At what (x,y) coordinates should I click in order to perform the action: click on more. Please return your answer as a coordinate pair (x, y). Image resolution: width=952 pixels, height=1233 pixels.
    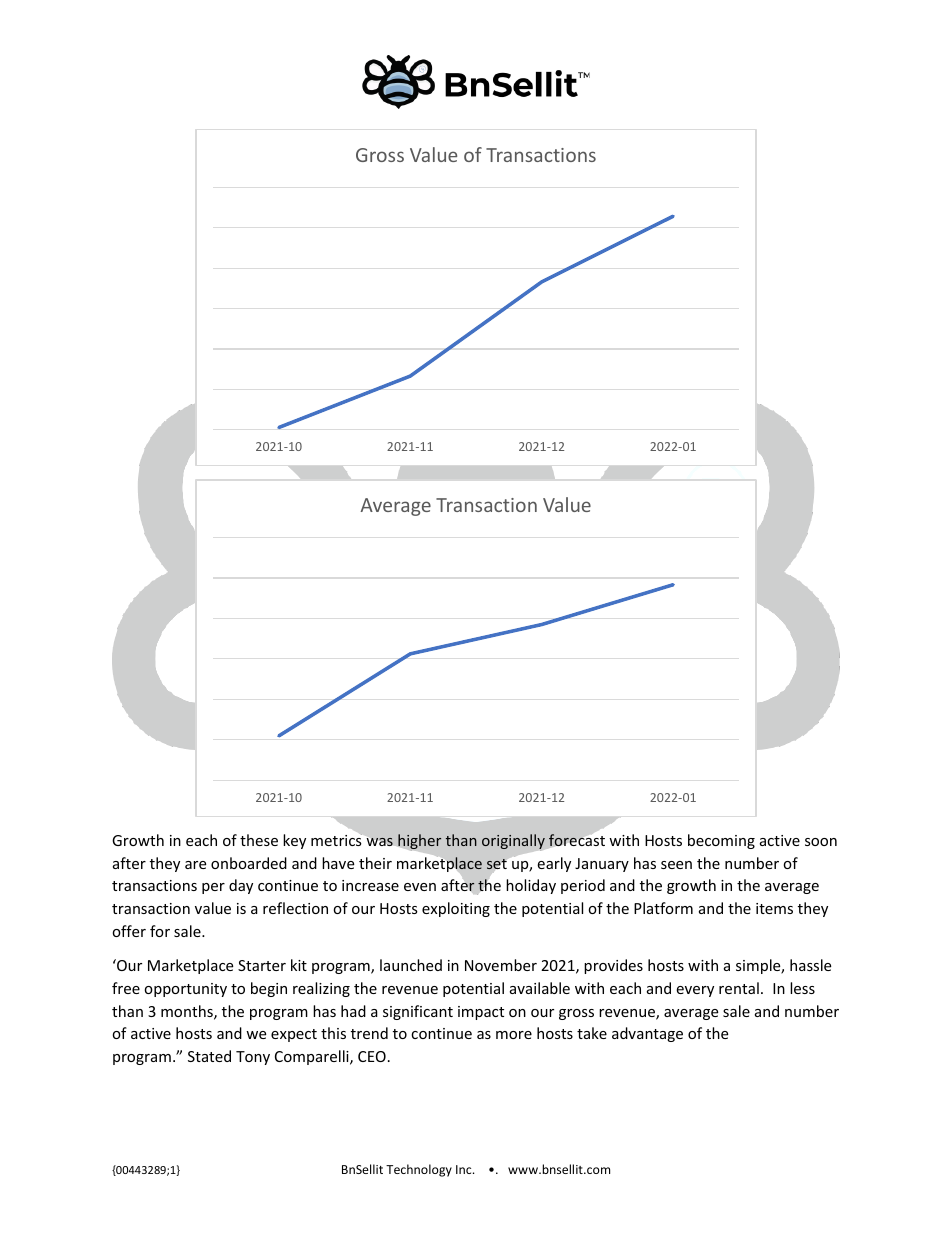
    Looking at the image, I should click on (514, 1035).
